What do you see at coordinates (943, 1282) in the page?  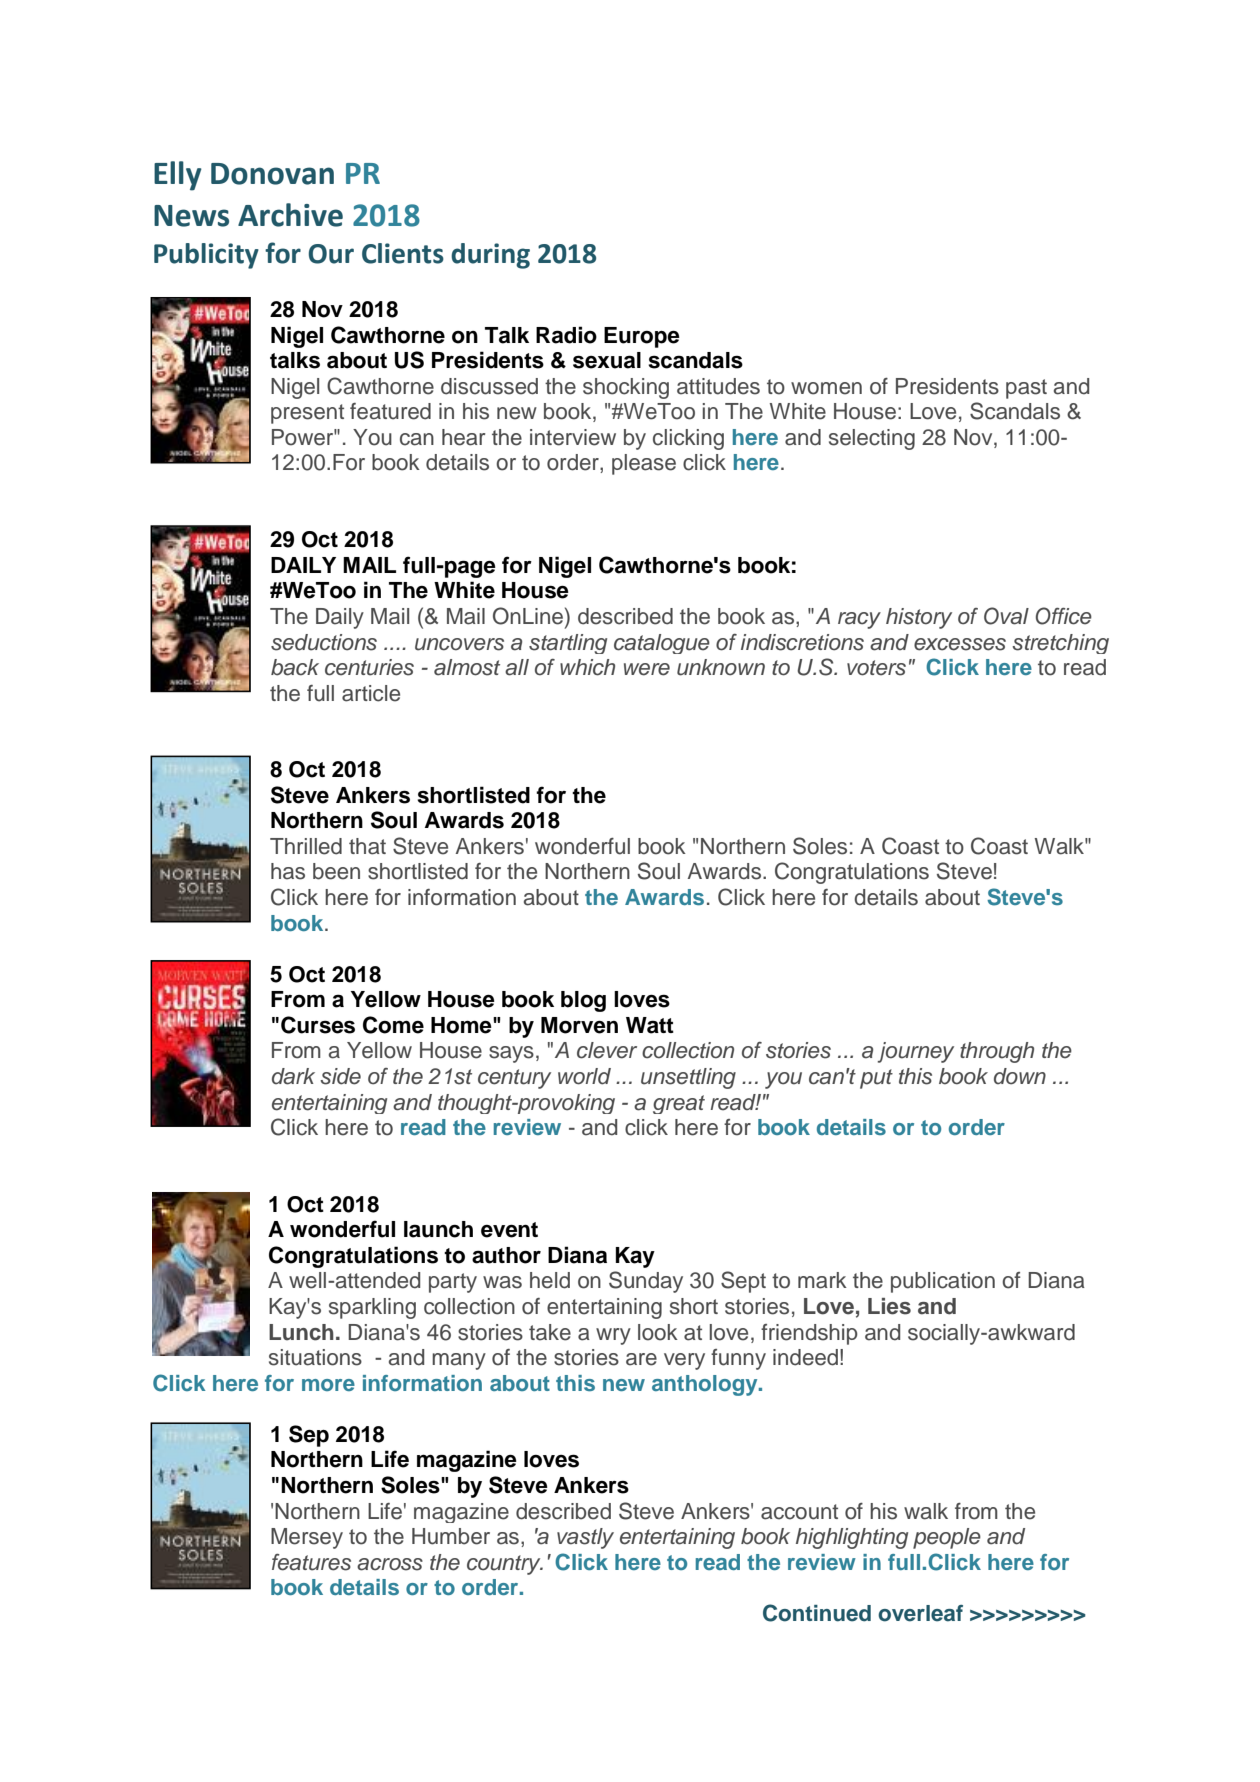 I see `publication` at bounding box center [943, 1282].
